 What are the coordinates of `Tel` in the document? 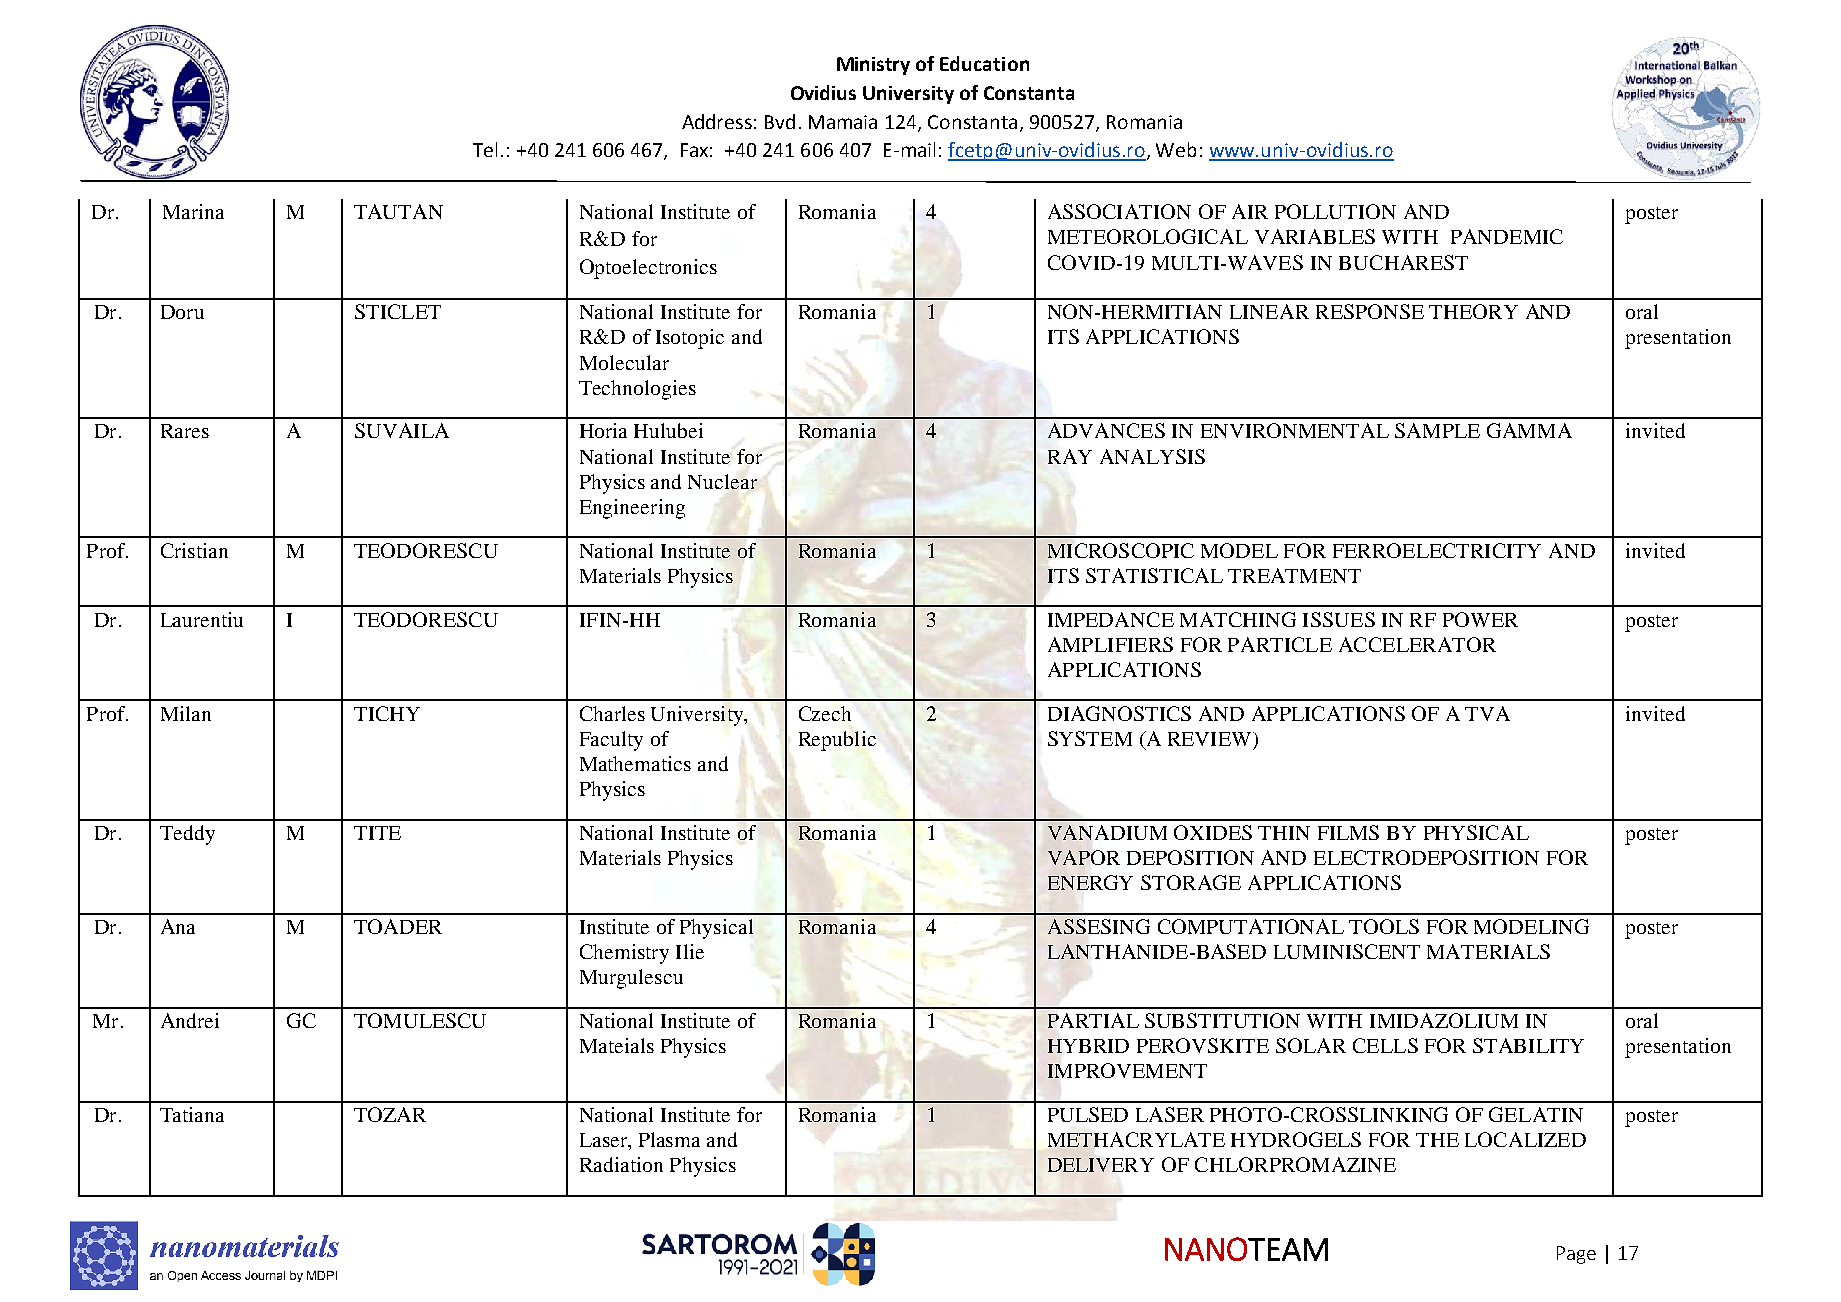 It's located at (485, 149).
